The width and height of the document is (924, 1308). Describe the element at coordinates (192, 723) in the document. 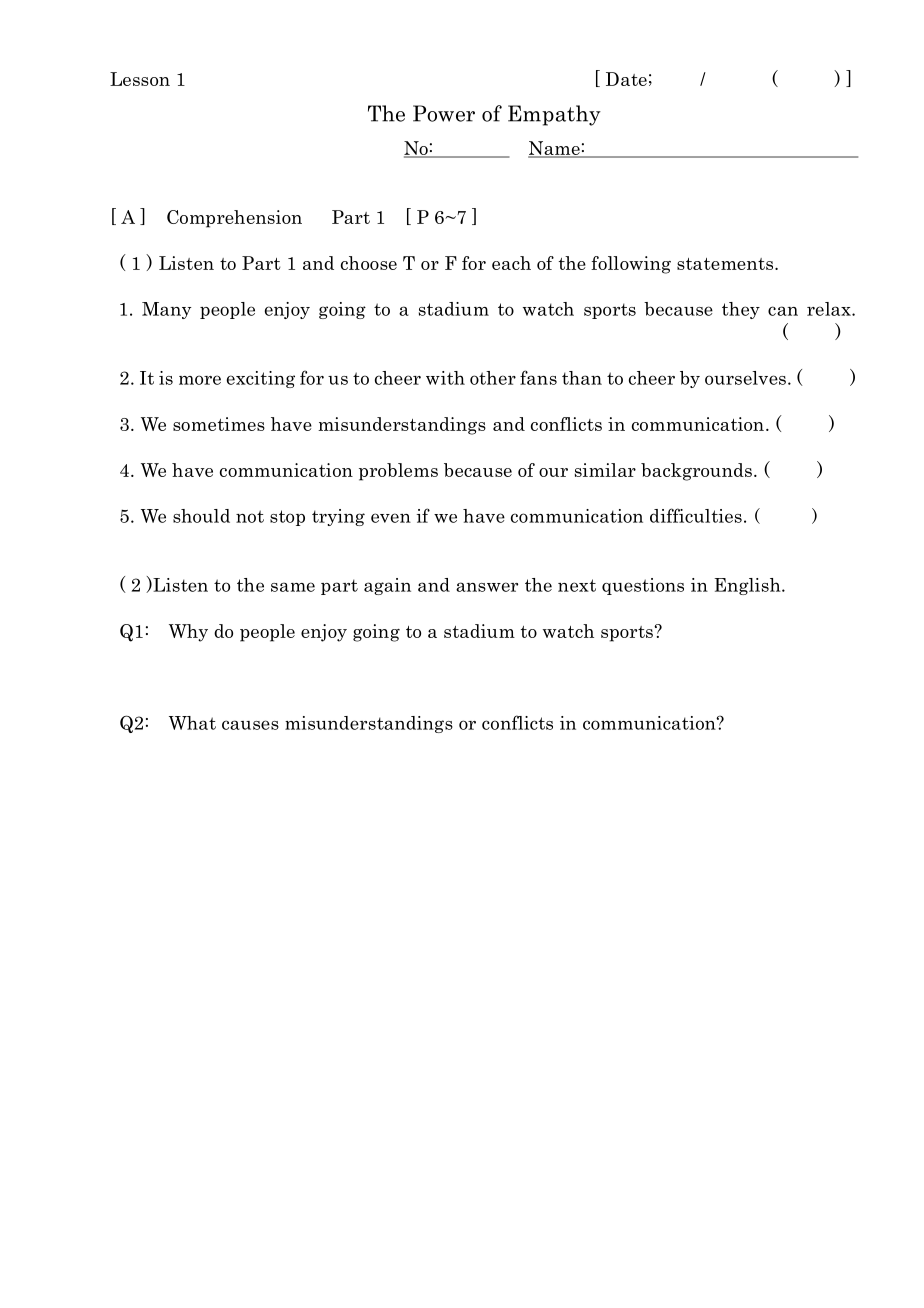

I see `What` at that location.
